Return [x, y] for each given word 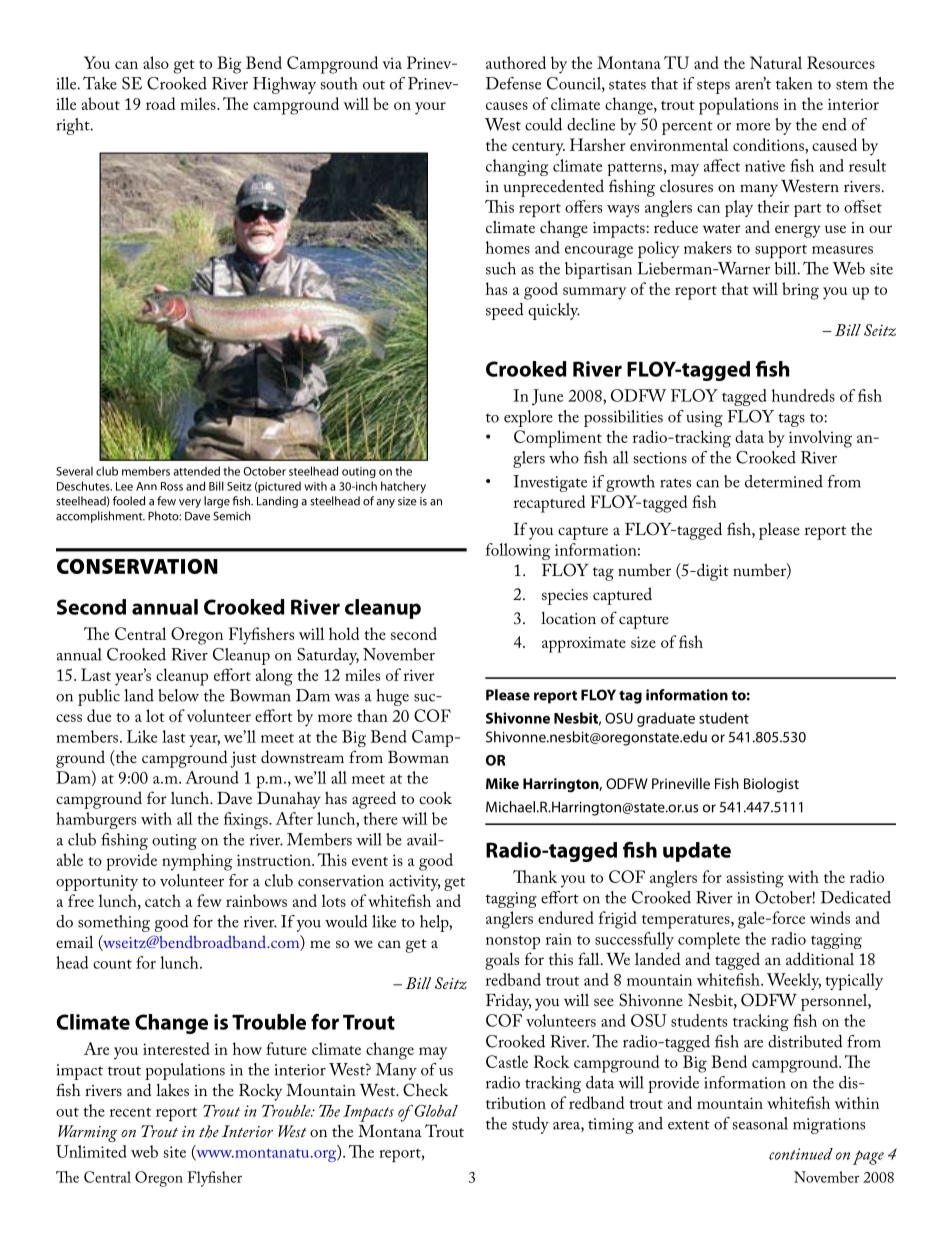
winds [830, 917]
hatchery [403, 487]
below [178, 695]
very [190, 503]
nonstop [513, 942]
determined [784, 481]
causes [507, 106]
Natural [776, 62]
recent [130, 1112]
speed [505, 311]
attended [196, 471]
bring [800, 291]
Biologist [771, 785]
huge [392, 697]
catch [163, 900]
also [156, 62]
